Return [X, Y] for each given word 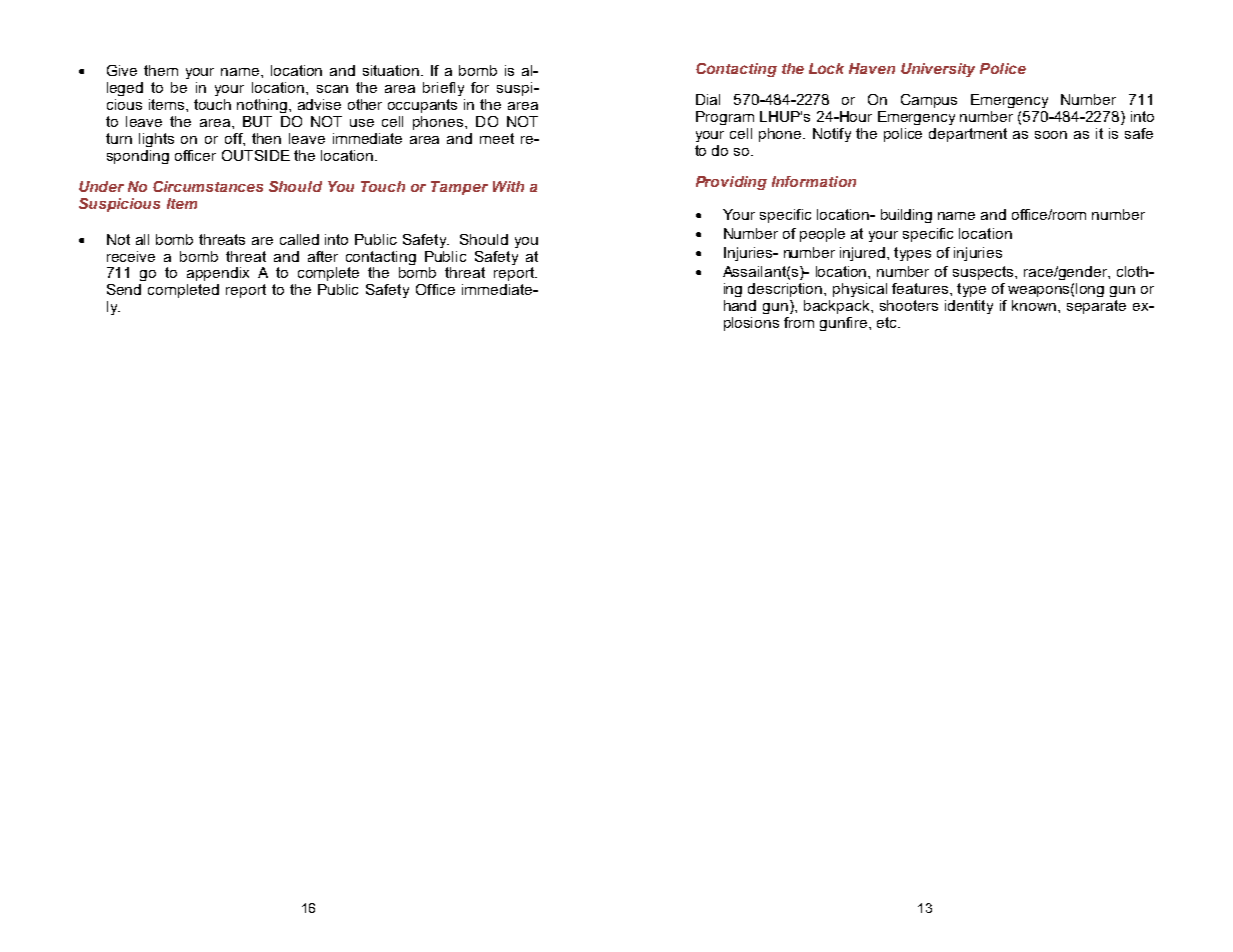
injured [864, 254]
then [266, 138]
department [968, 135]
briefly [443, 89]
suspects [984, 273]
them [161, 70]
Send [124, 289]
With [508, 186]
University [938, 70]
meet [497, 138]
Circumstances [208, 186]
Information [814, 181]
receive [131, 256]
